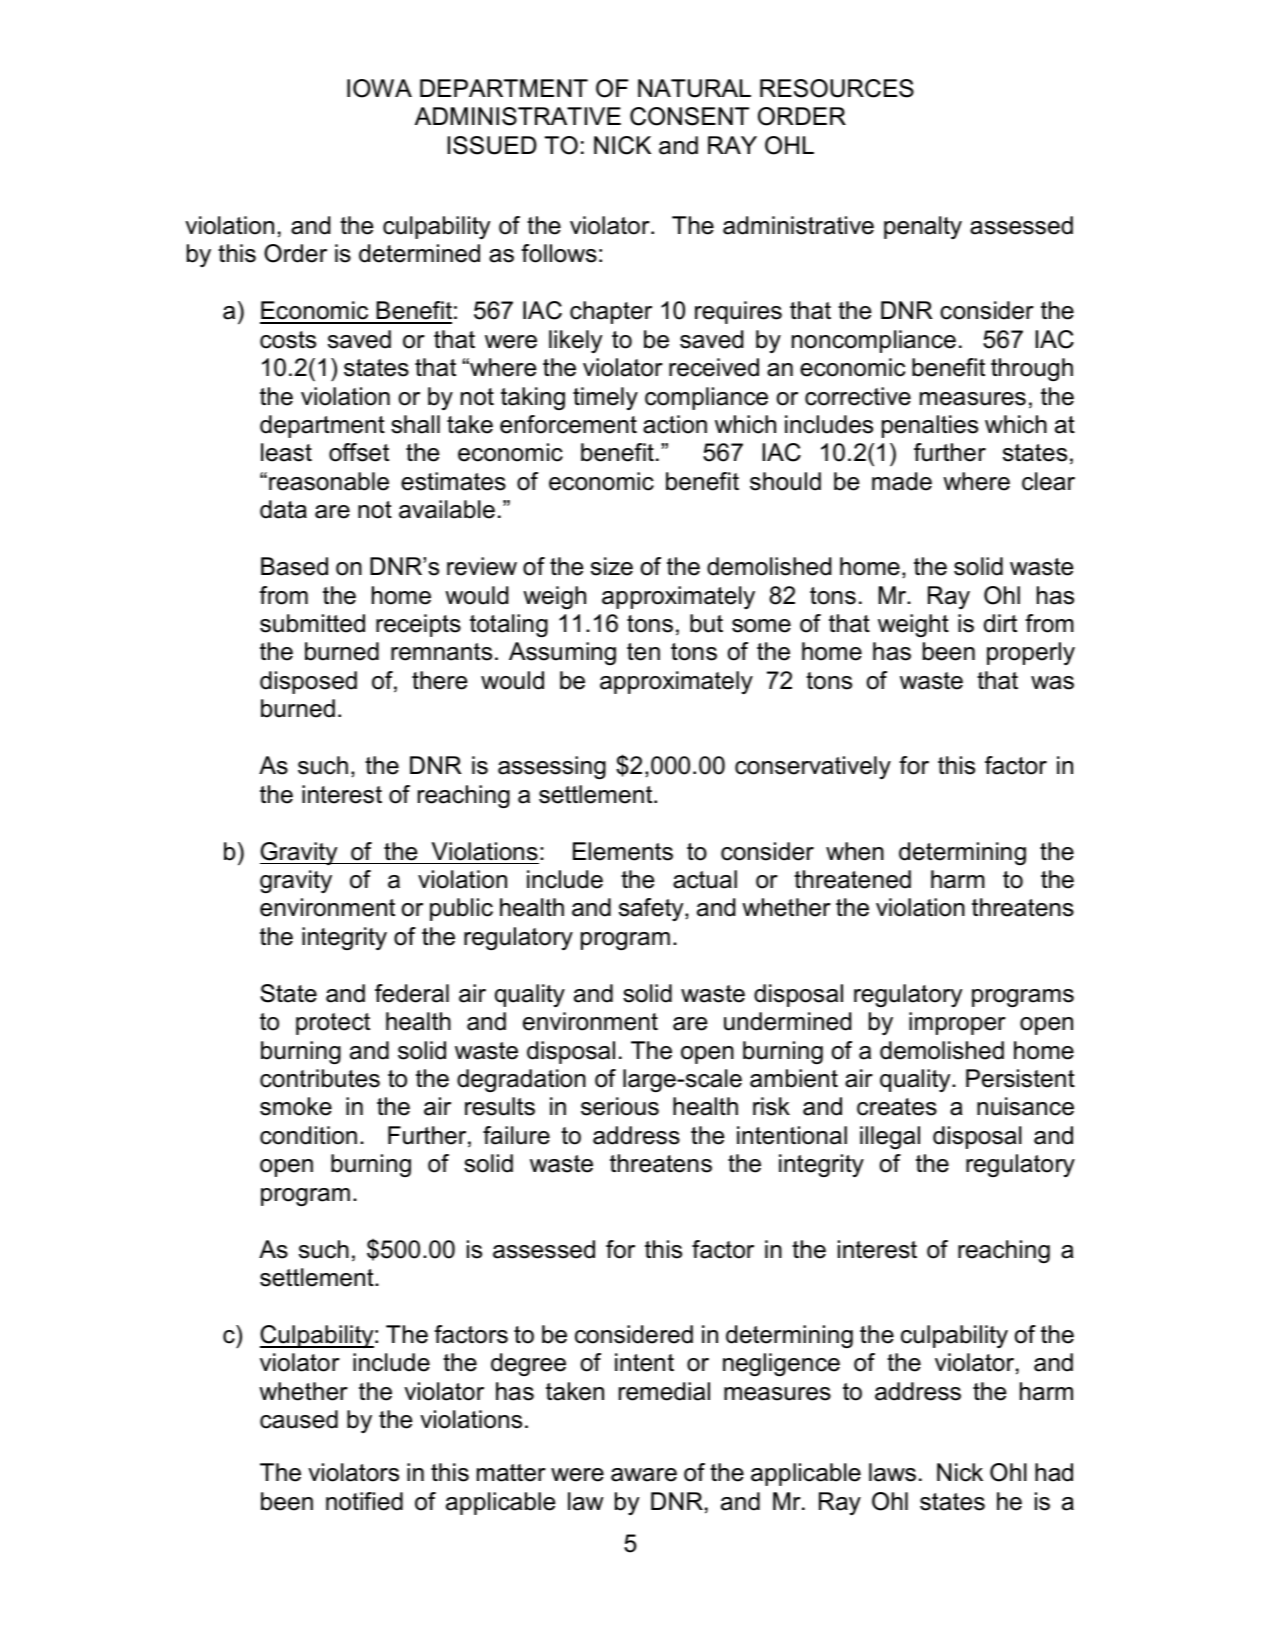  What do you see at coordinates (689, 116) in the page?
I see `CONSENT` at bounding box center [689, 116].
